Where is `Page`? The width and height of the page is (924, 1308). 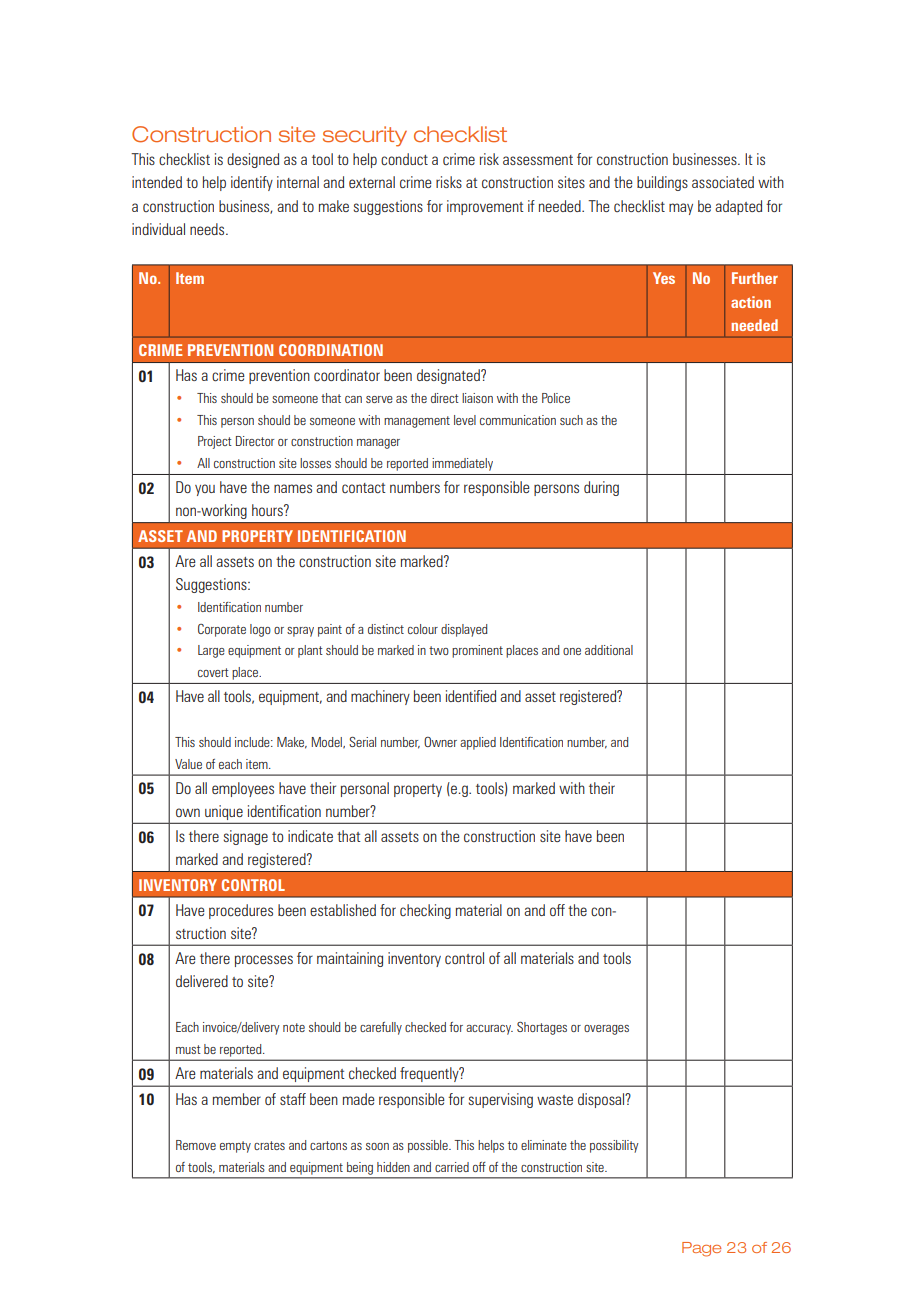 Page is located at coordinates (701, 1249).
